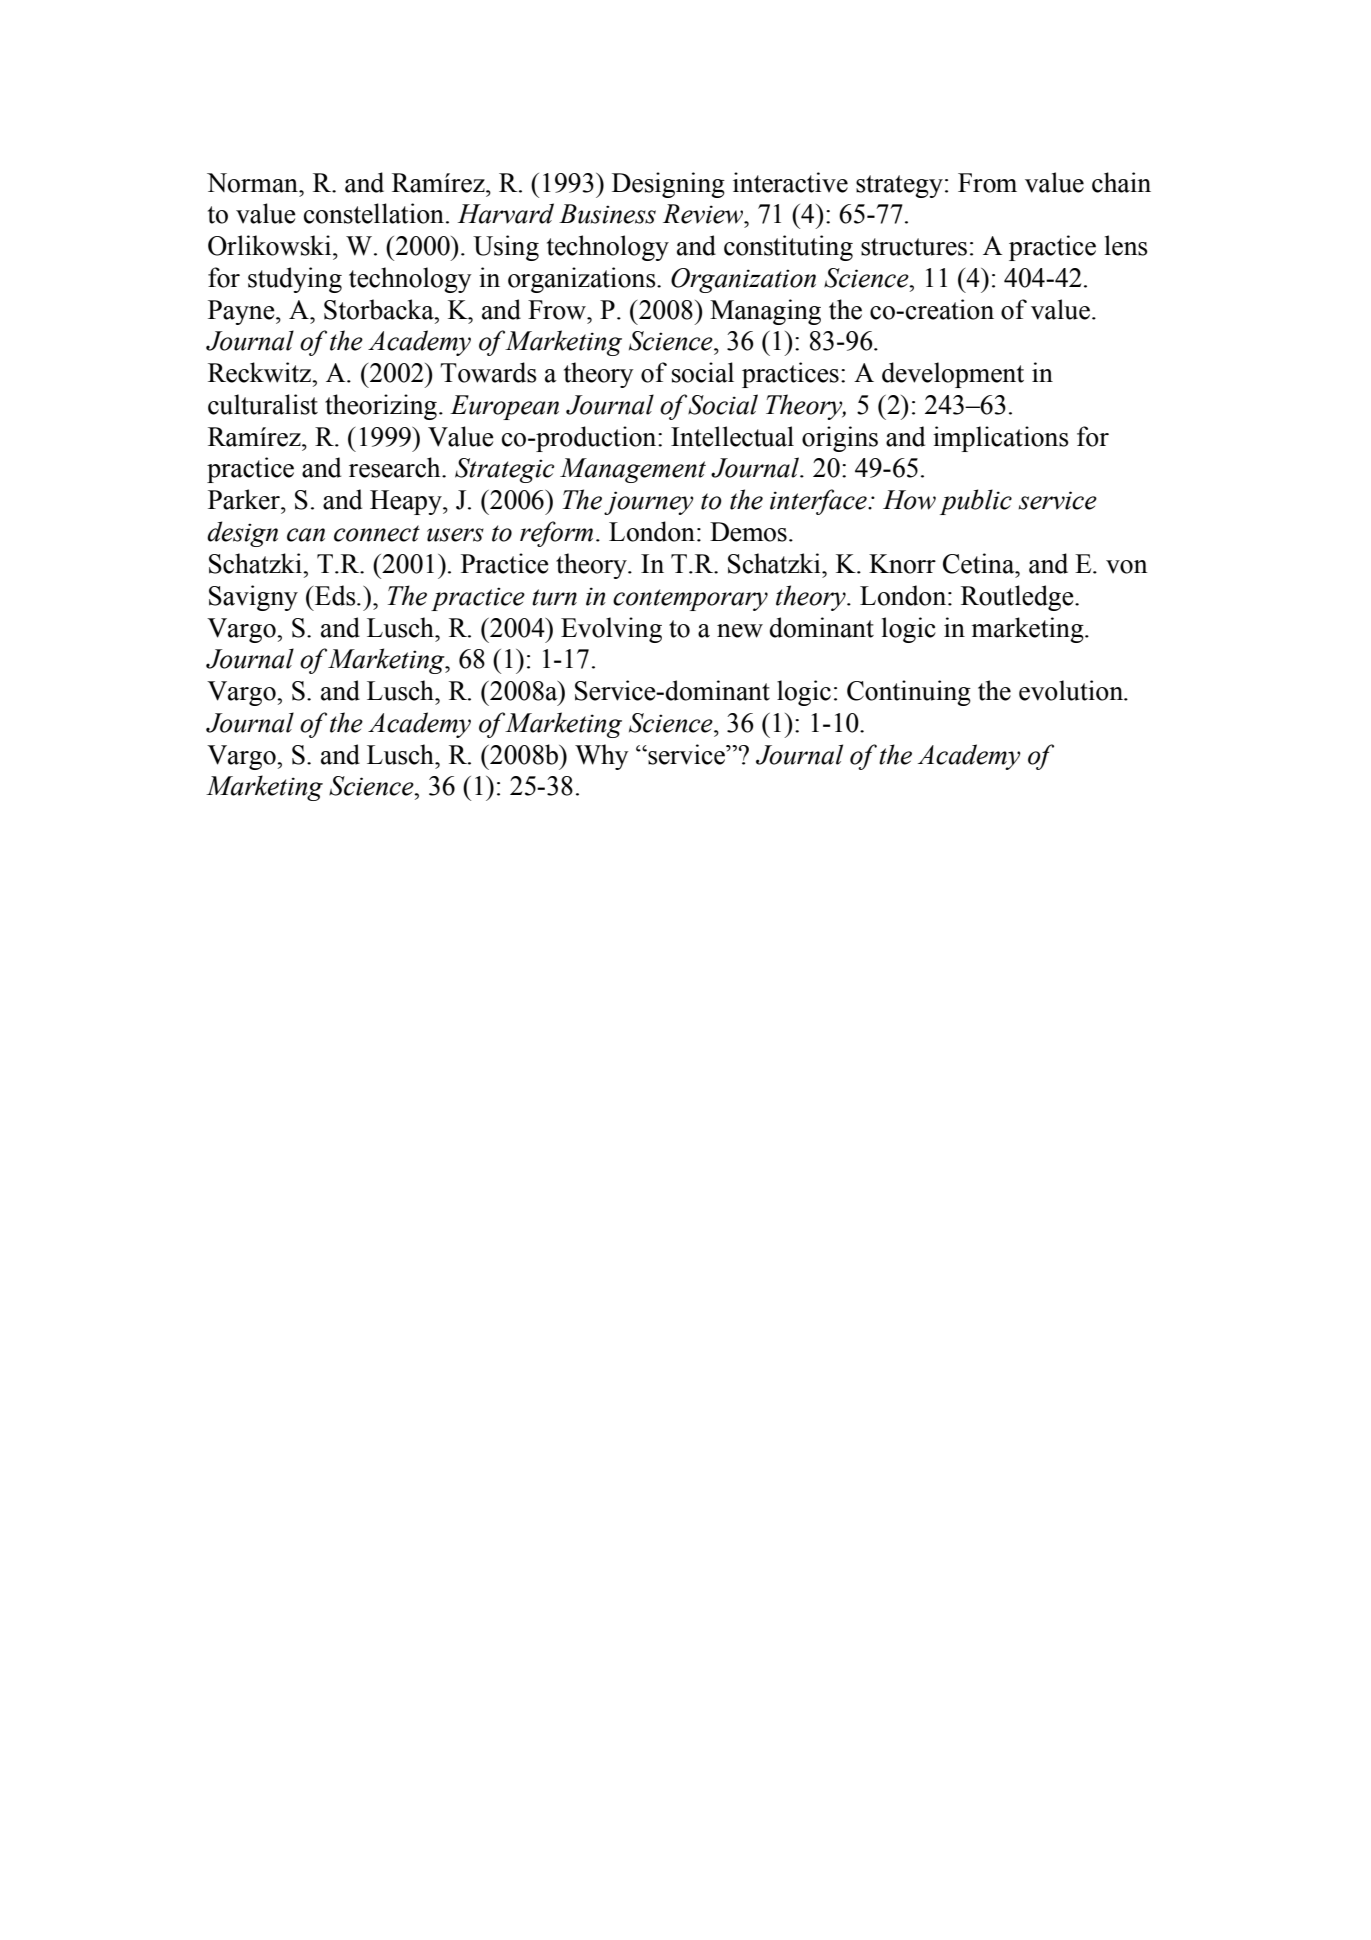  Describe the element at coordinates (396, 467) in the screenshot. I see `research` at that location.
